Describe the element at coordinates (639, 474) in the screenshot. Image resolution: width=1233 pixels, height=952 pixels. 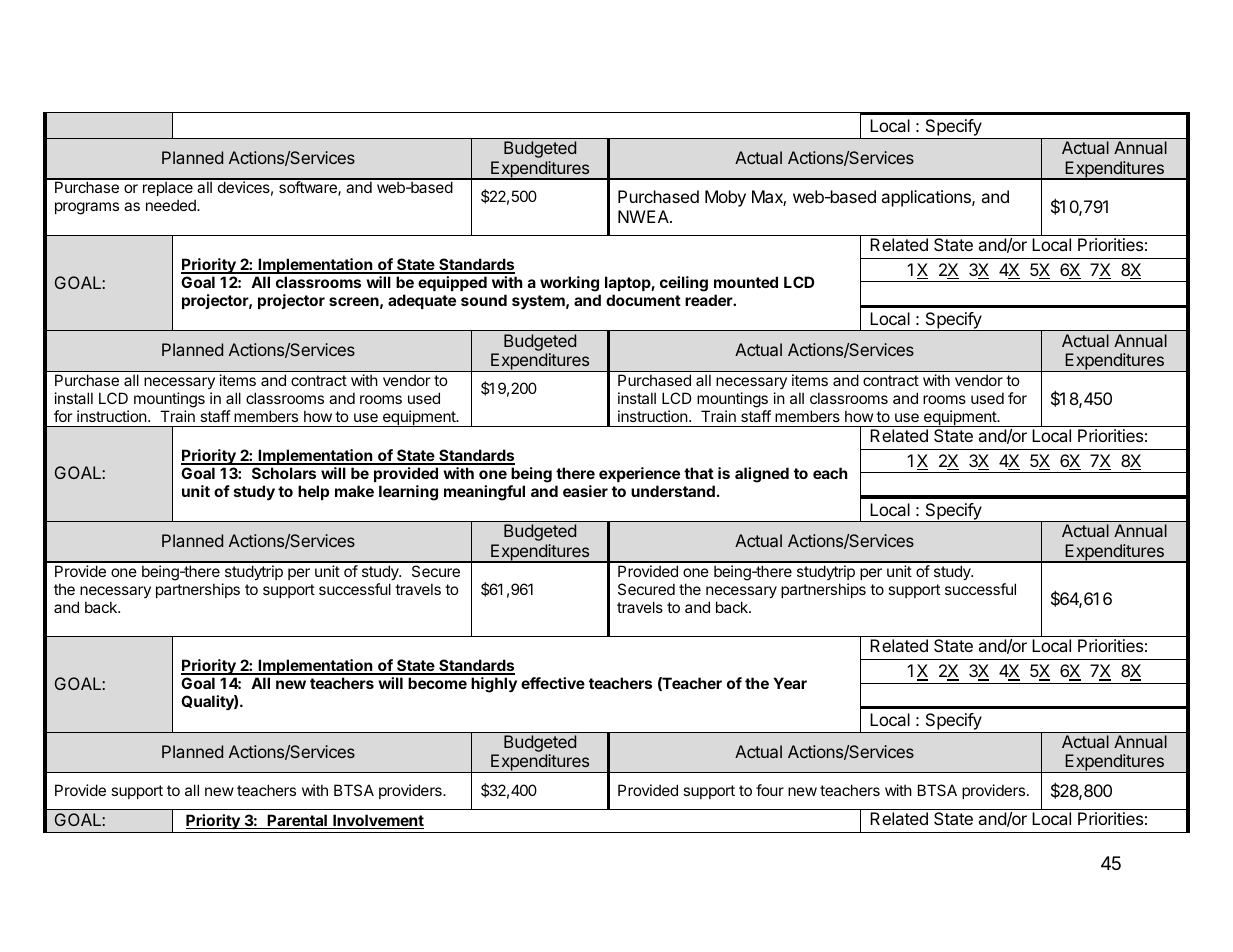
I see `experience` at that location.
